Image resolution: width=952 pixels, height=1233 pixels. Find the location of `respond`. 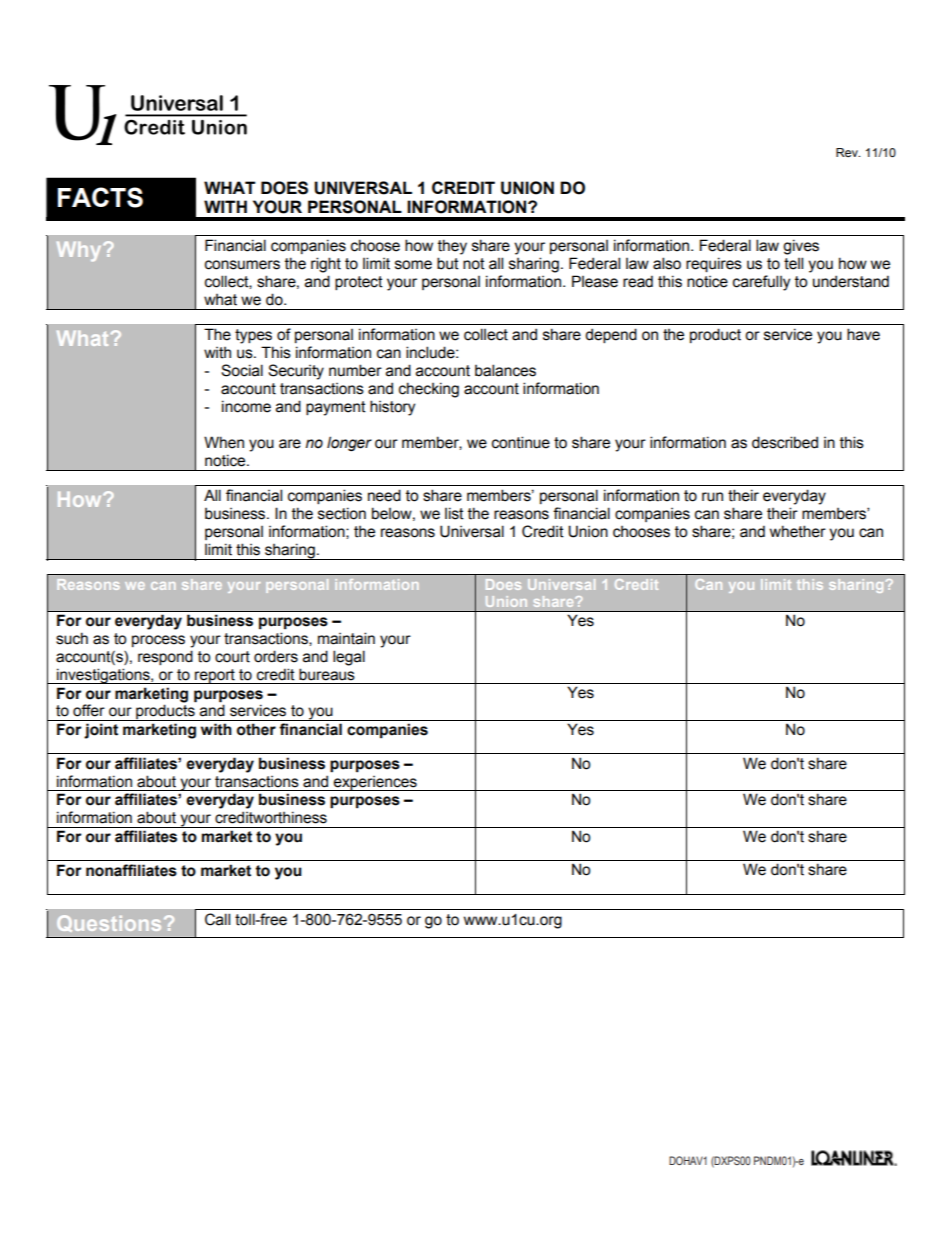

respond is located at coordinates (165, 657).
